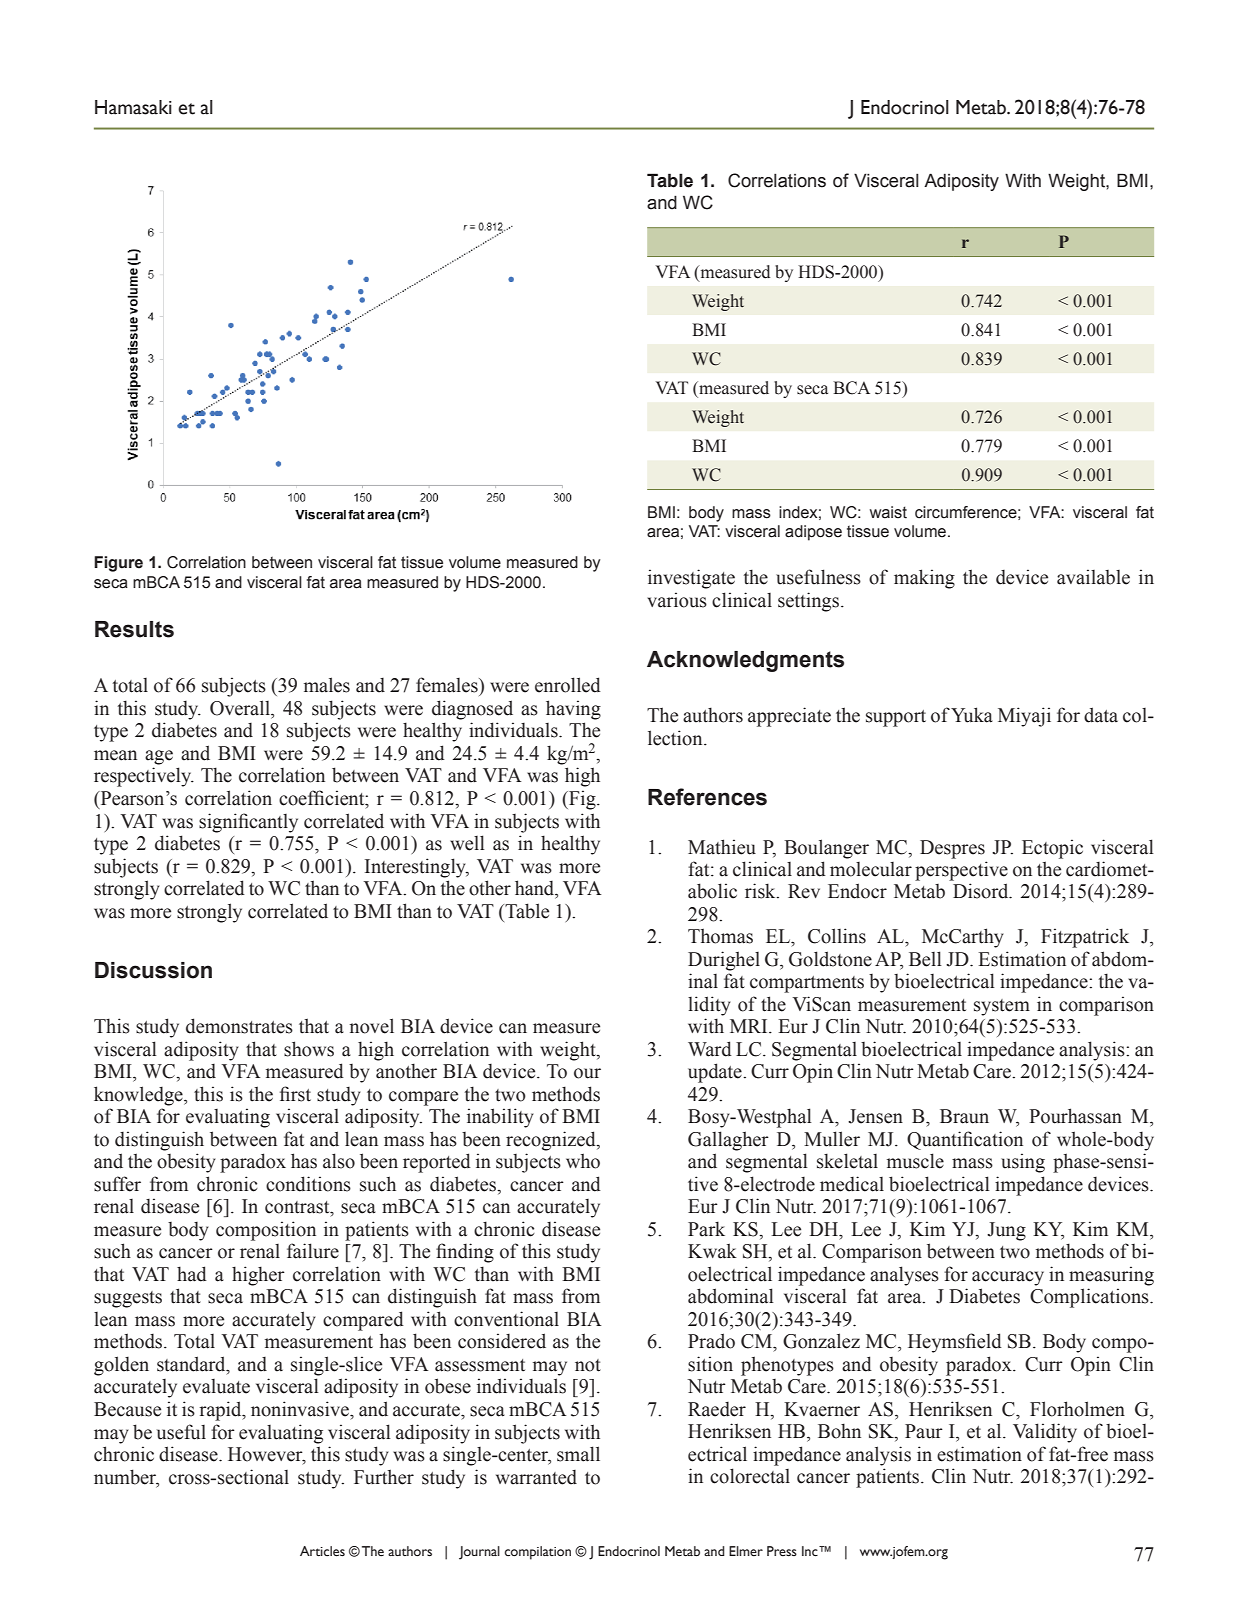  Describe the element at coordinates (1002, 1007) in the image. I see `system` at that location.
